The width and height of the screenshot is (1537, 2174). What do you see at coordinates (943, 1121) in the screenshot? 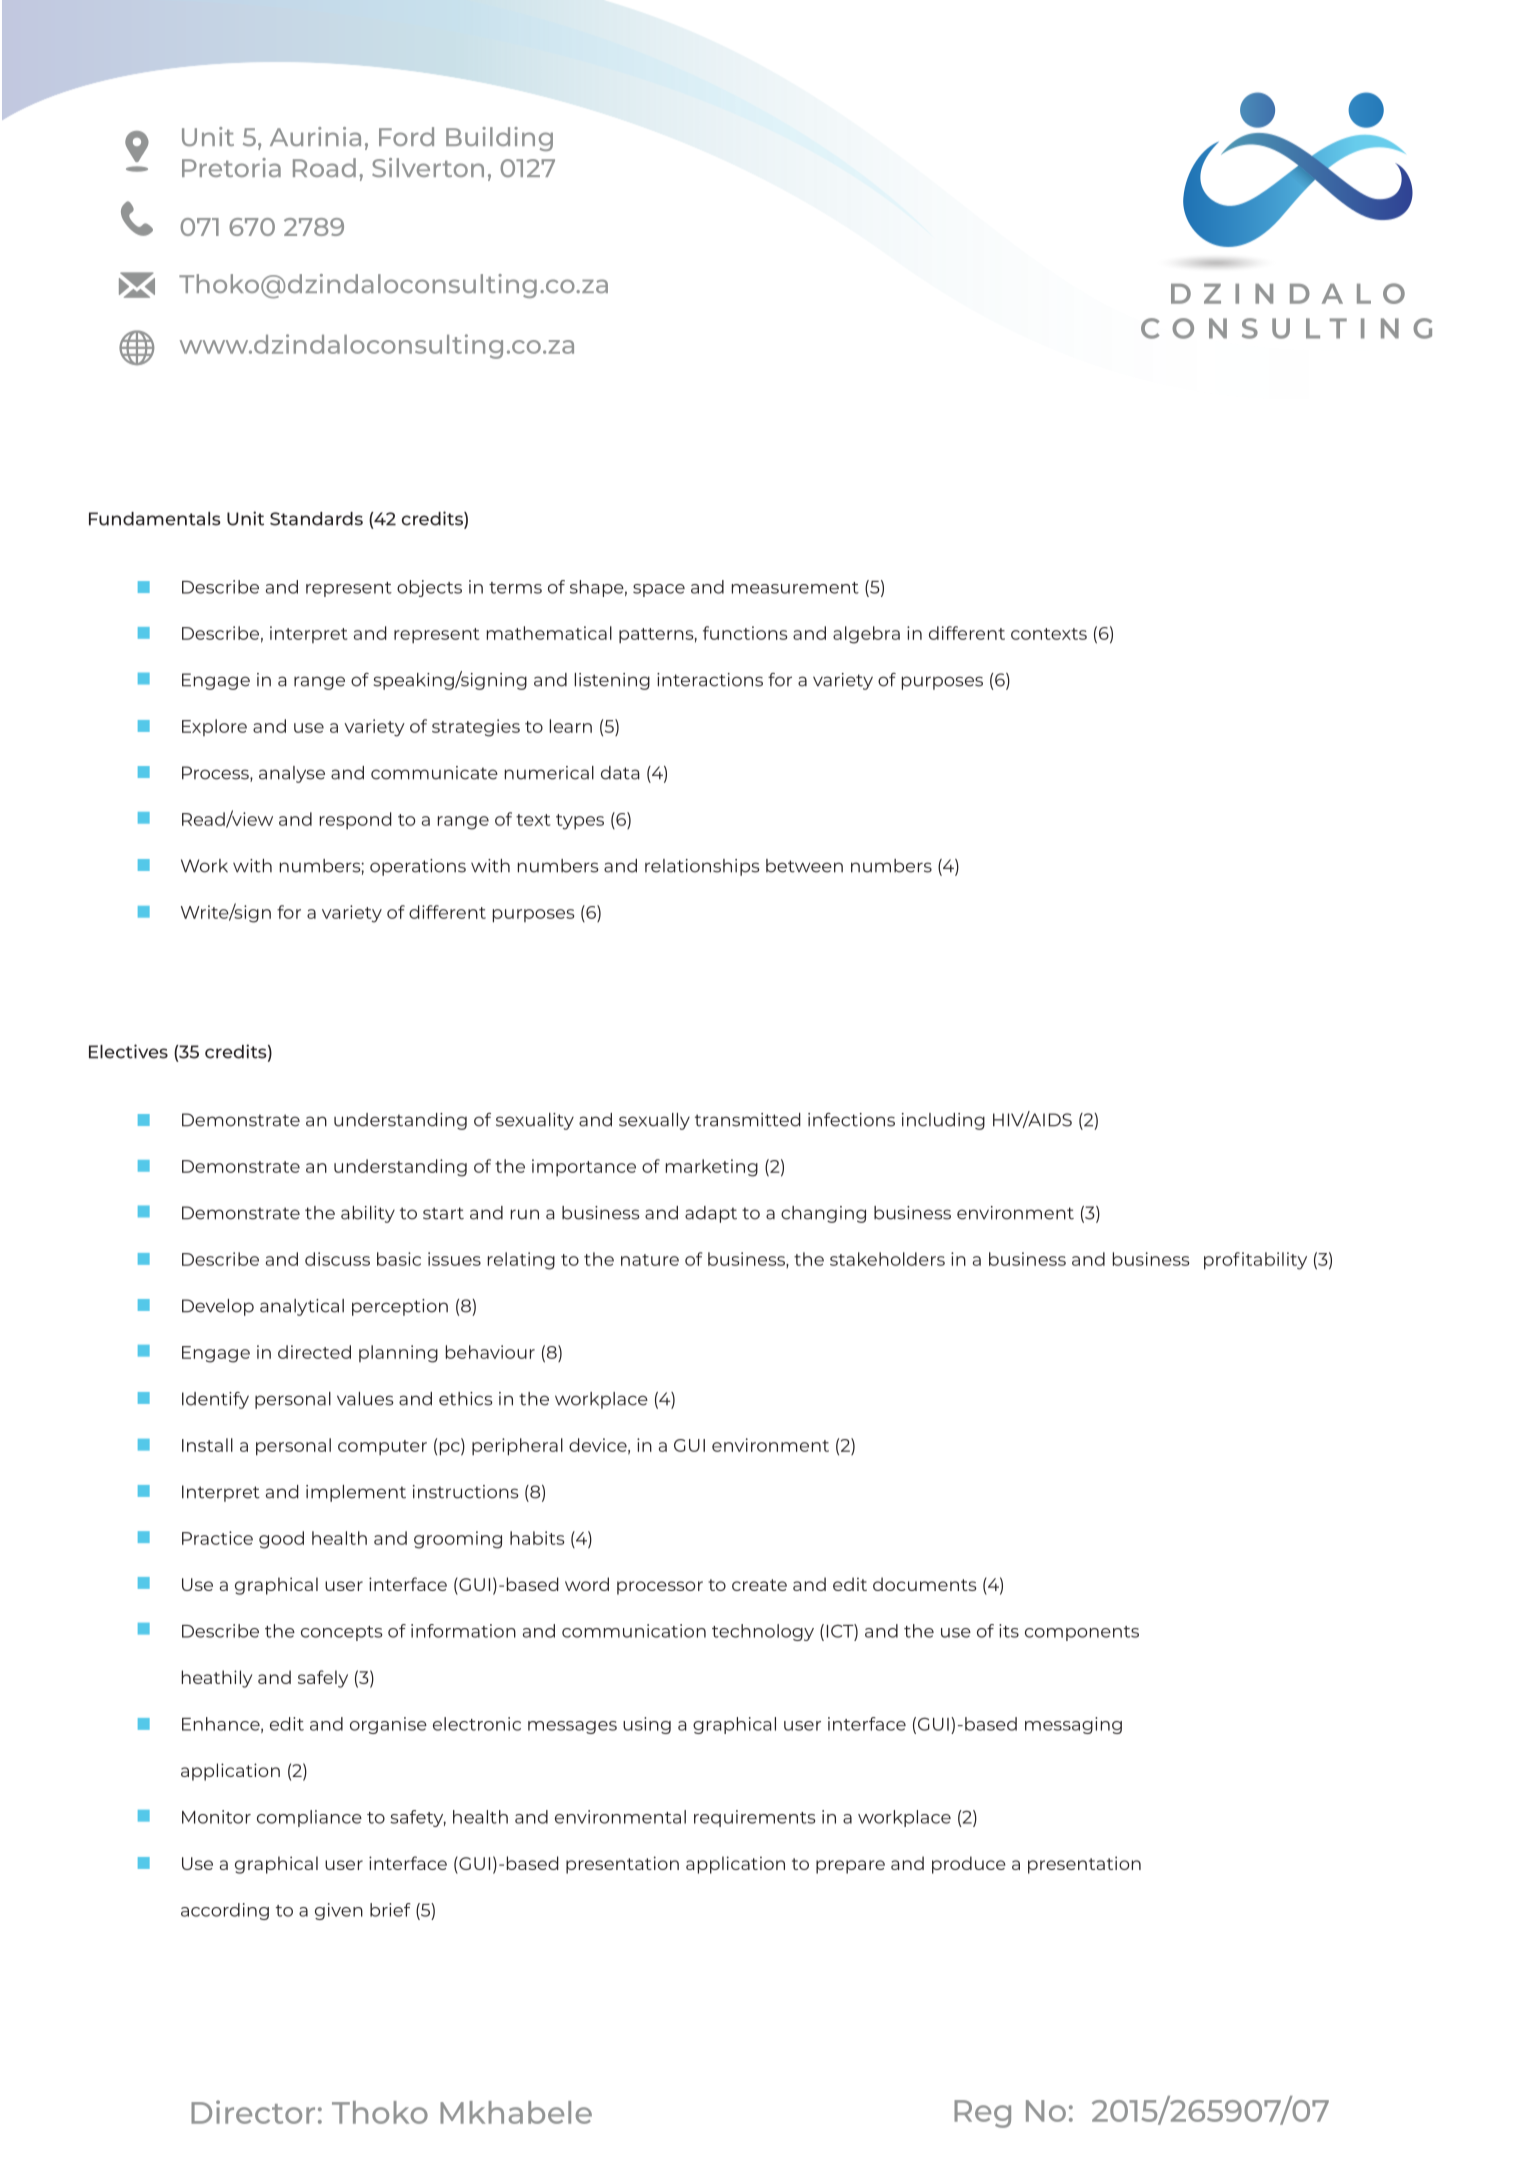
I see `including` at bounding box center [943, 1121].
